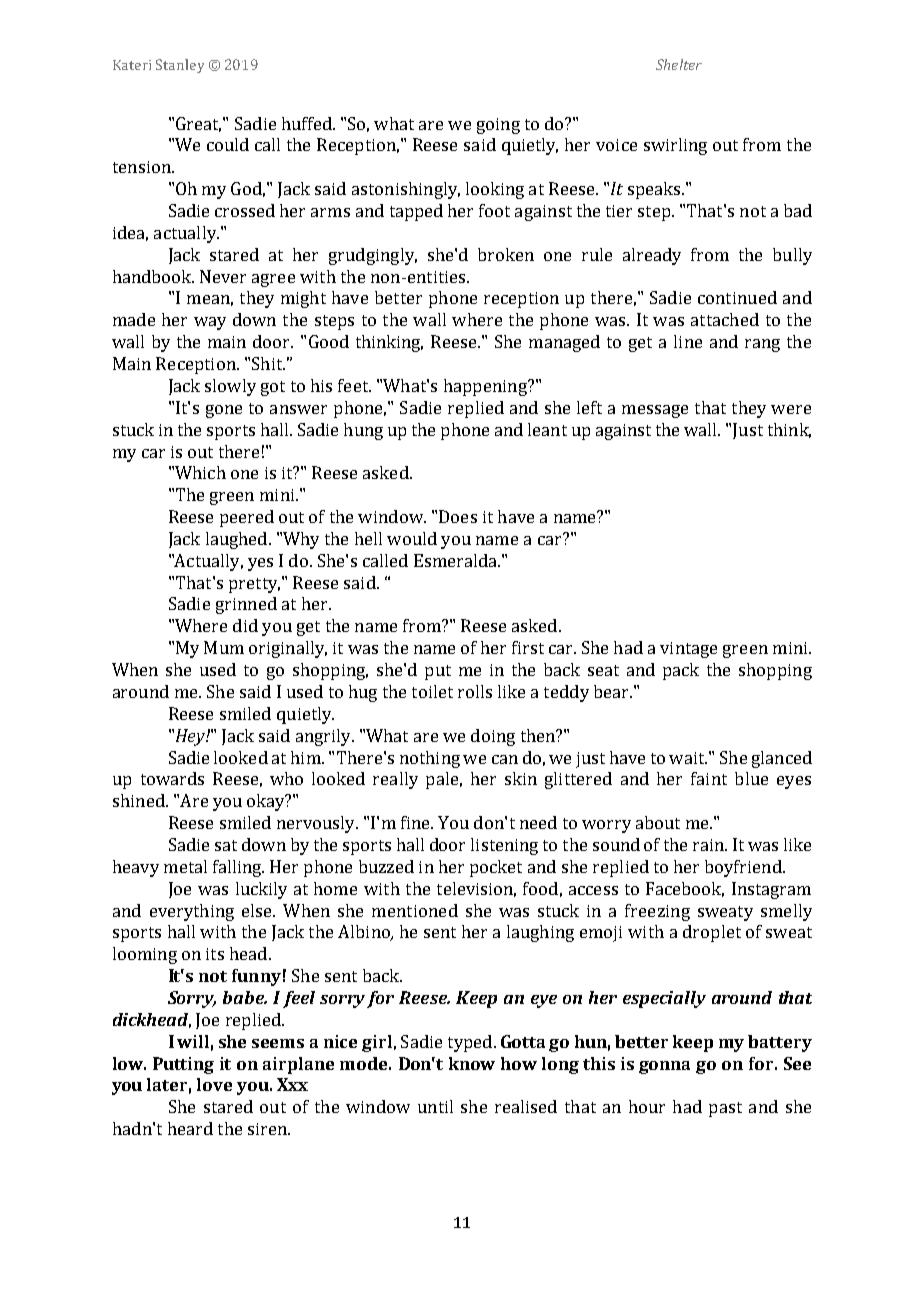  What do you see at coordinates (430, 759) in the document?
I see `nothing` at bounding box center [430, 759].
